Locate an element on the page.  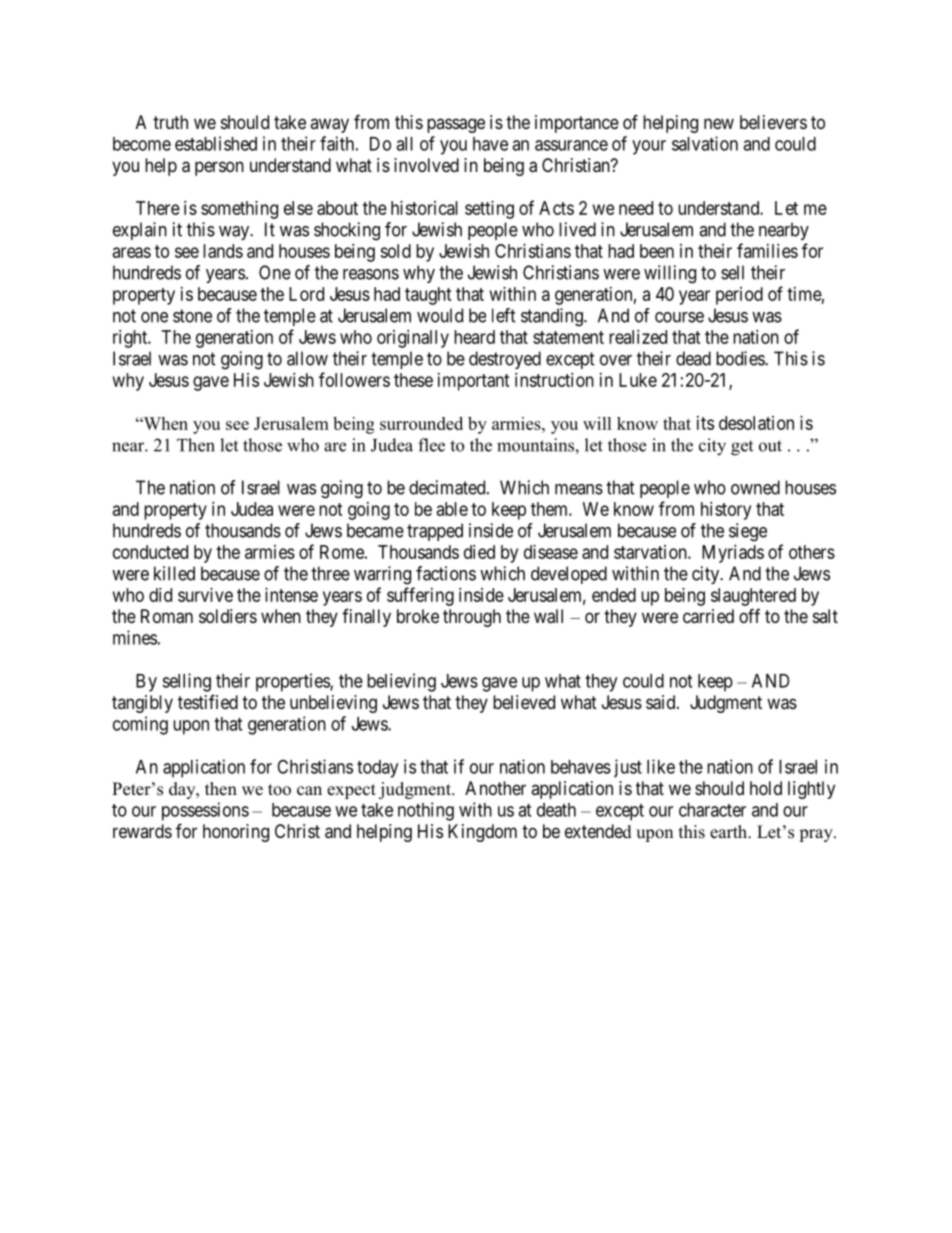
stone is located at coordinates (192, 316).
